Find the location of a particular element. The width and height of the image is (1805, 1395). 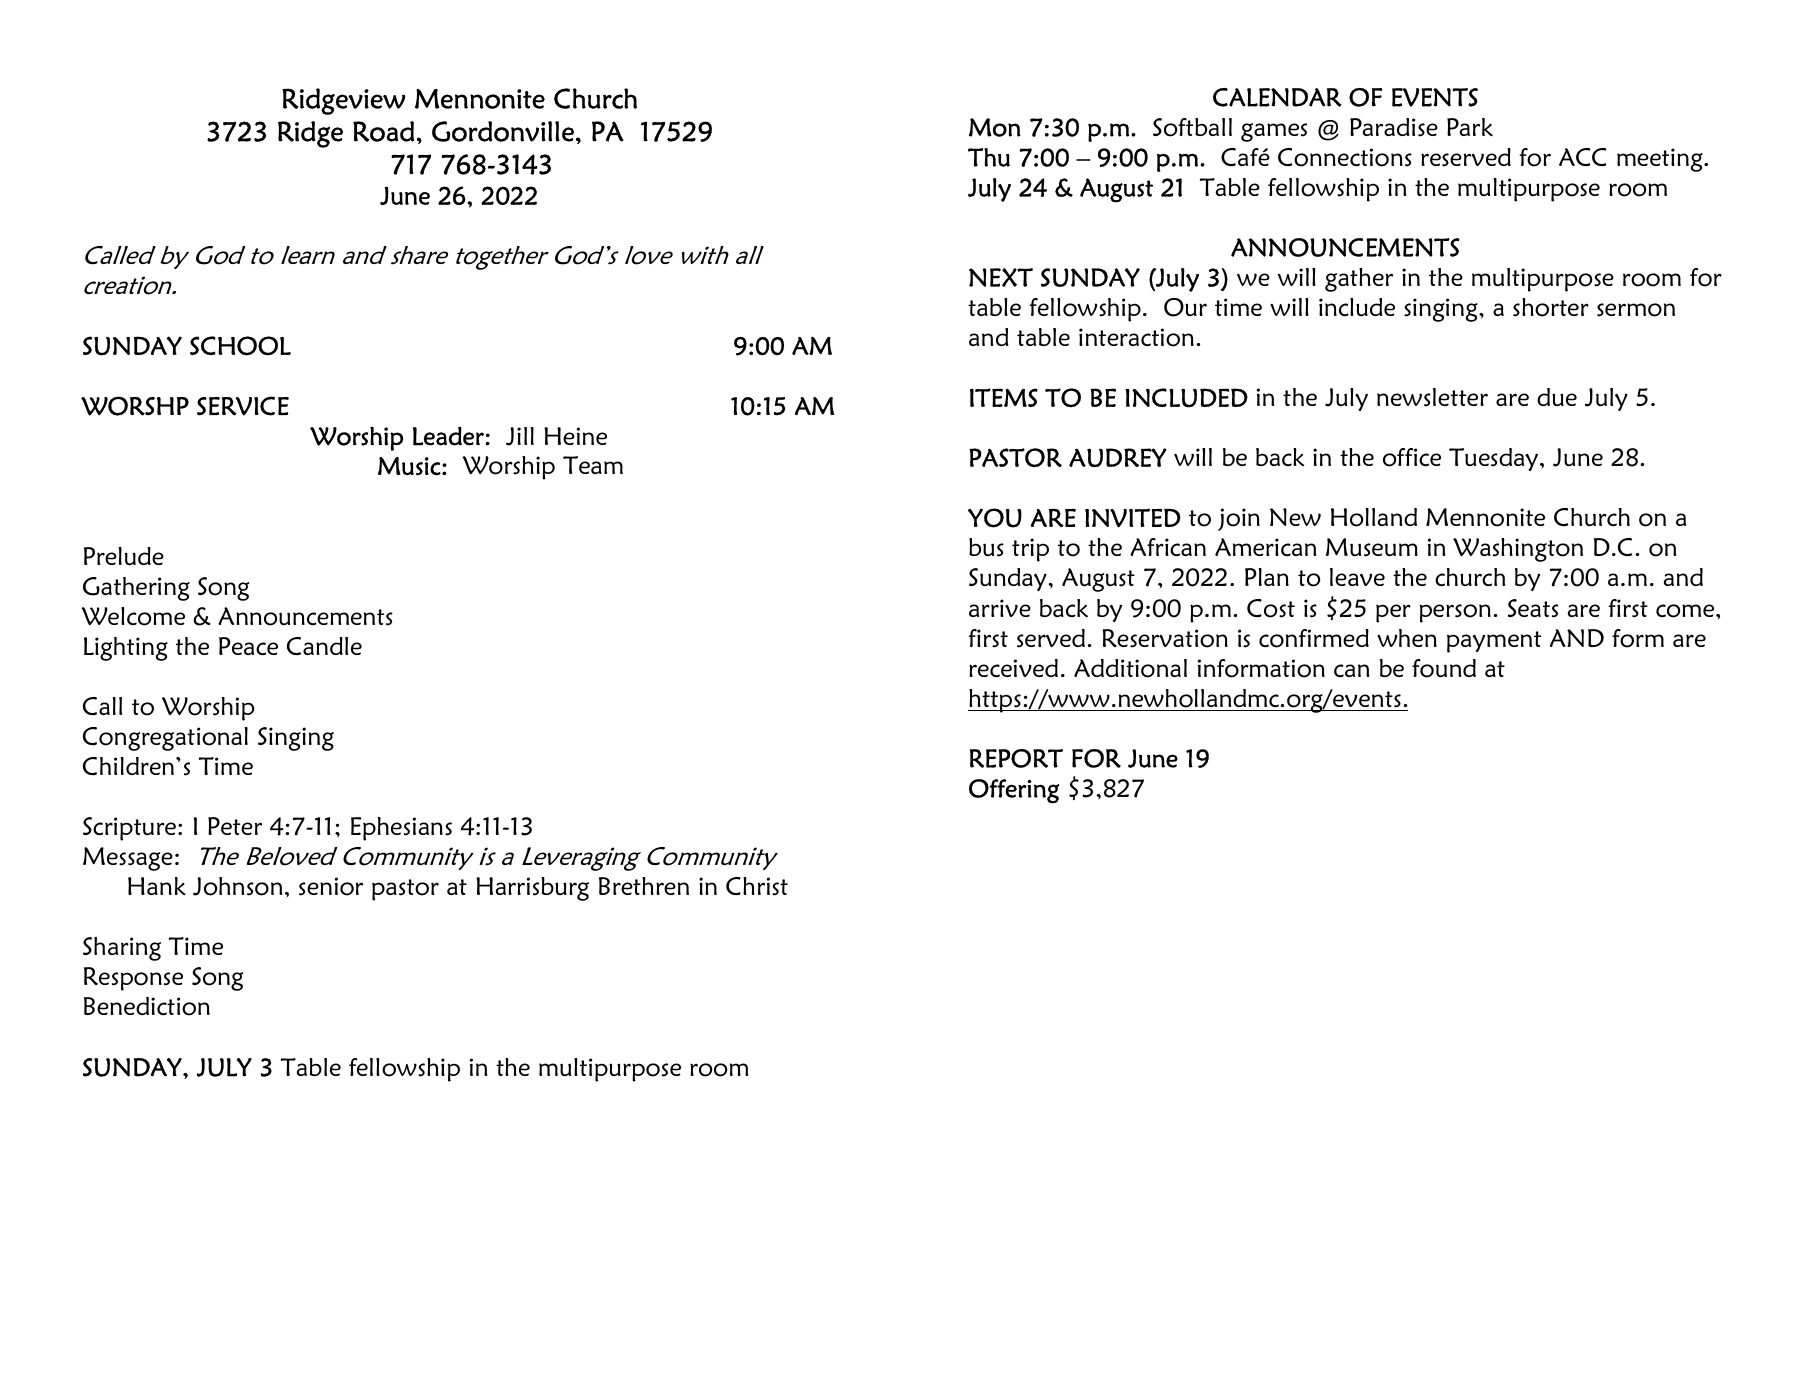

Washington is located at coordinates (1518, 550).
